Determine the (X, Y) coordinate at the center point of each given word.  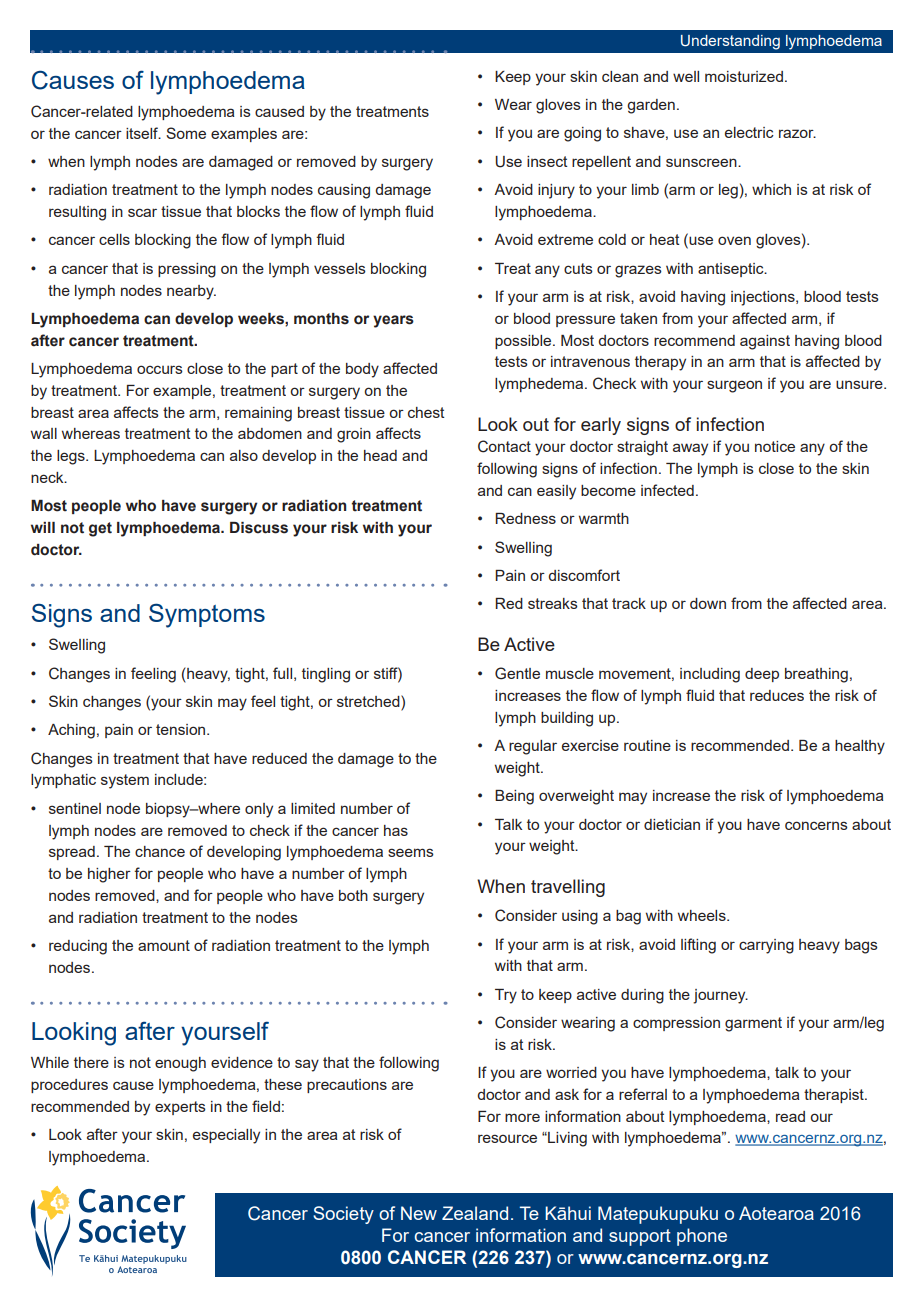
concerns (816, 825)
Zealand (475, 1213)
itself (143, 133)
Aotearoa (776, 1213)
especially (226, 1136)
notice (775, 446)
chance (160, 851)
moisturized (744, 76)
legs (72, 457)
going (582, 134)
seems (411, 852)
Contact (504, 446)
